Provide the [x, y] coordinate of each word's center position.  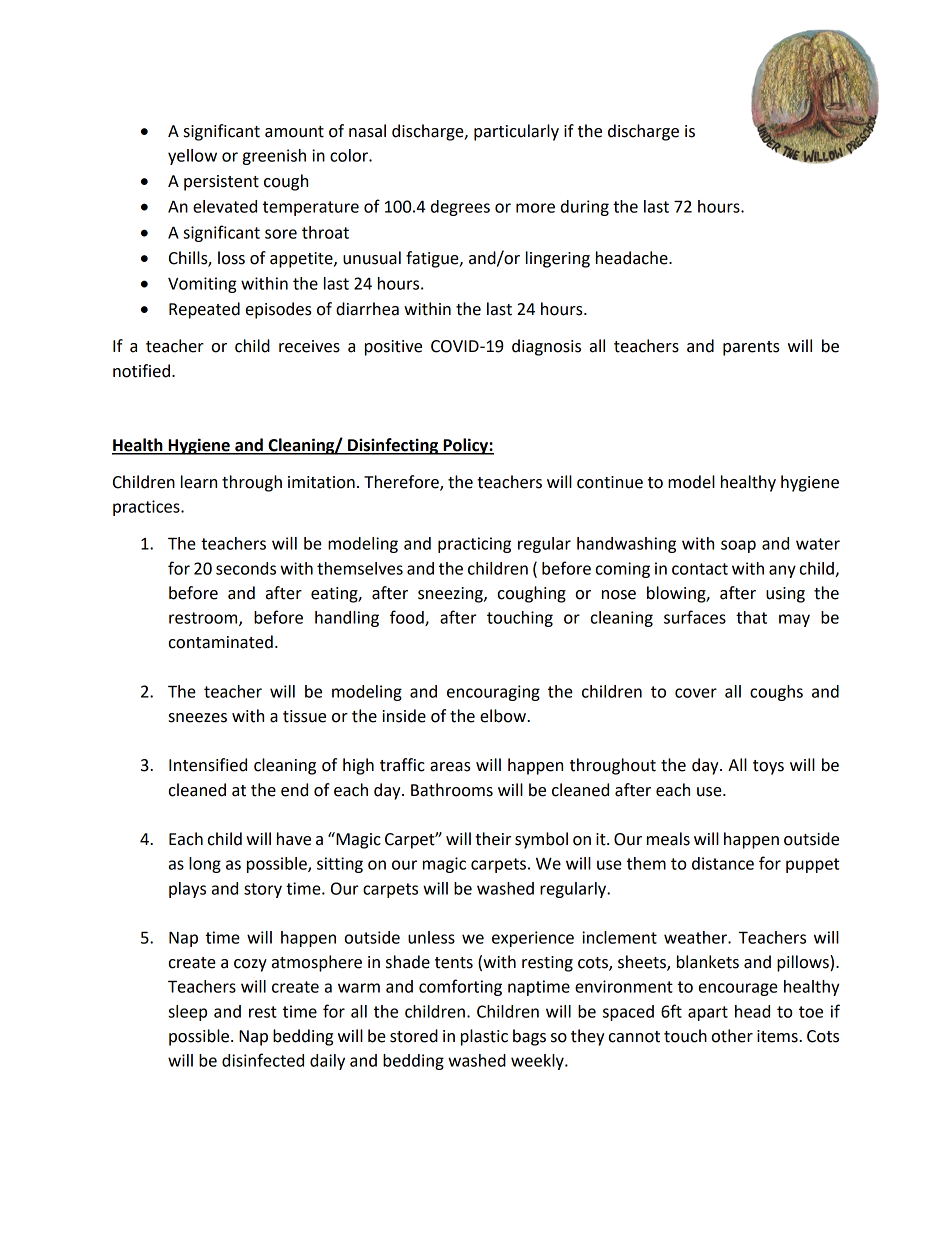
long [205, 865]
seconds [246, 568]
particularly [516, 132]
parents [751, 348]
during [585, 208]
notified [141, 371]
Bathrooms [452, 790]
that [751, 617]
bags [529, 1037]
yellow [192, 157]
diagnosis [546, 347]
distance [723, 863]
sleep [187, 1013]
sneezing [451, 595]
